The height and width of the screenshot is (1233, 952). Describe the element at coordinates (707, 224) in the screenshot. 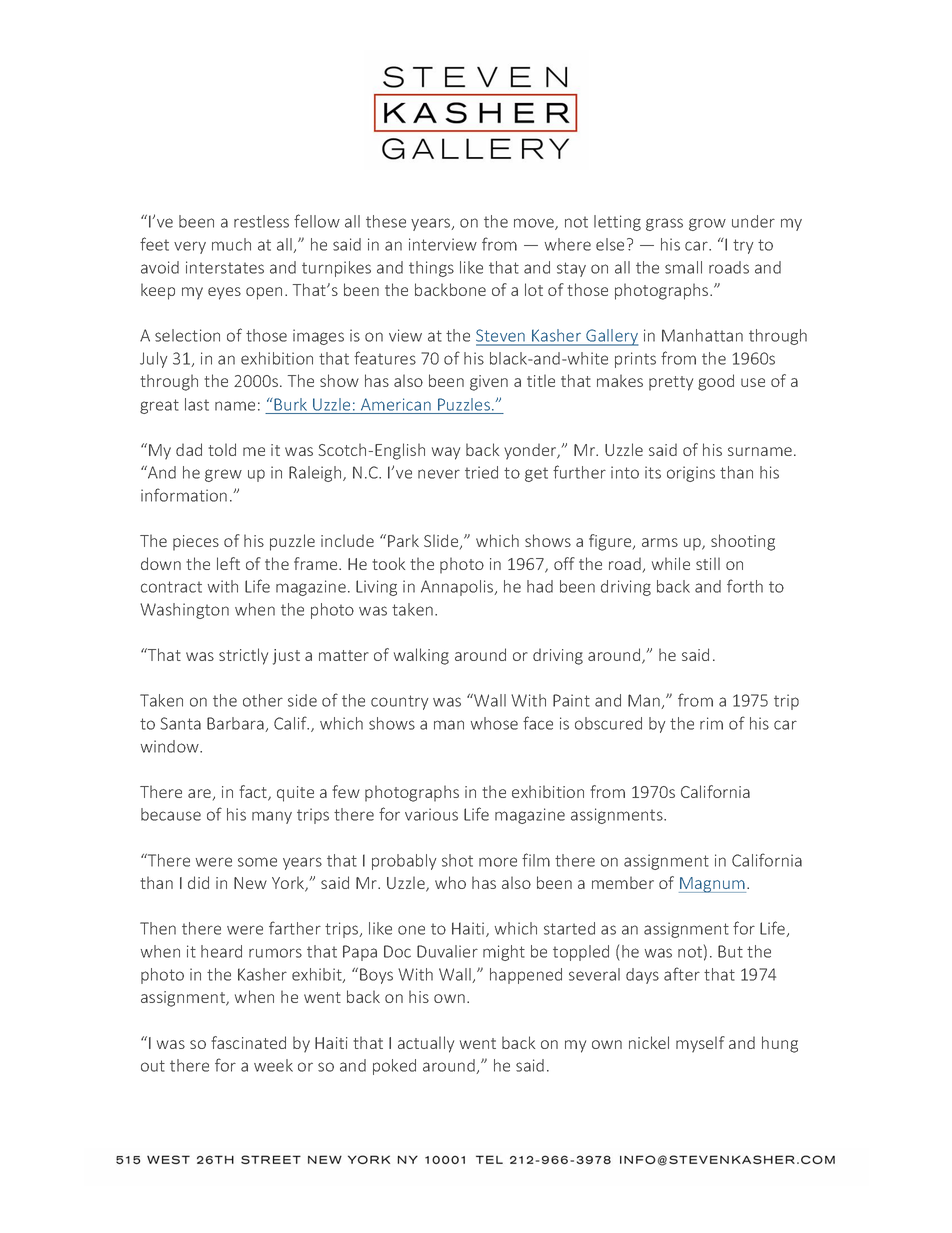

I see `grow` at that location.
